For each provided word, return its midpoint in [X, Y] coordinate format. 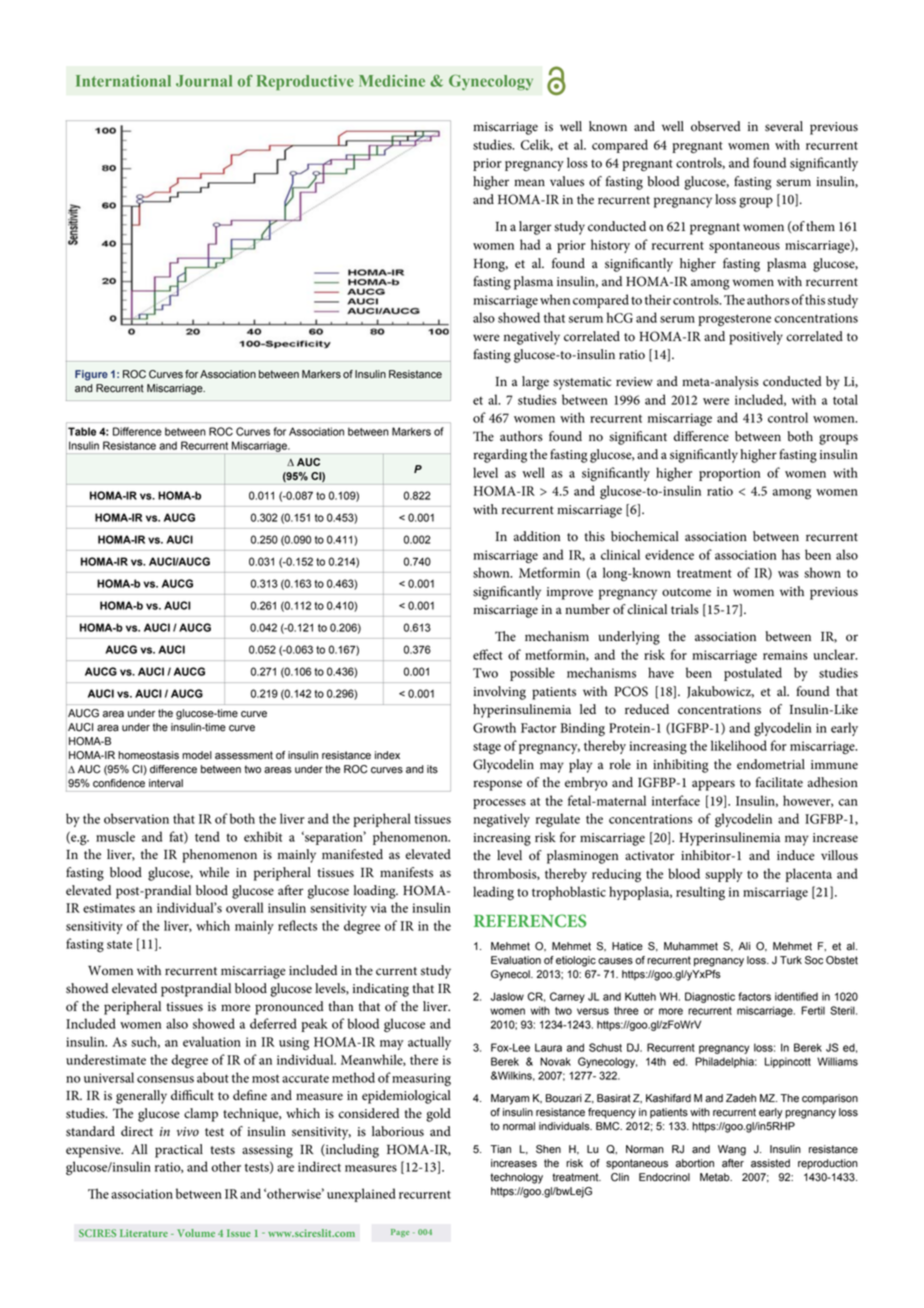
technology [516, 1178]
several [784, 126]
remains [785, 655]
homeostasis [148, 755]
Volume [196, 1233]
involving [499, 693]
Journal [204, 81]
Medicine [392, 81]
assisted [770, 1163]
